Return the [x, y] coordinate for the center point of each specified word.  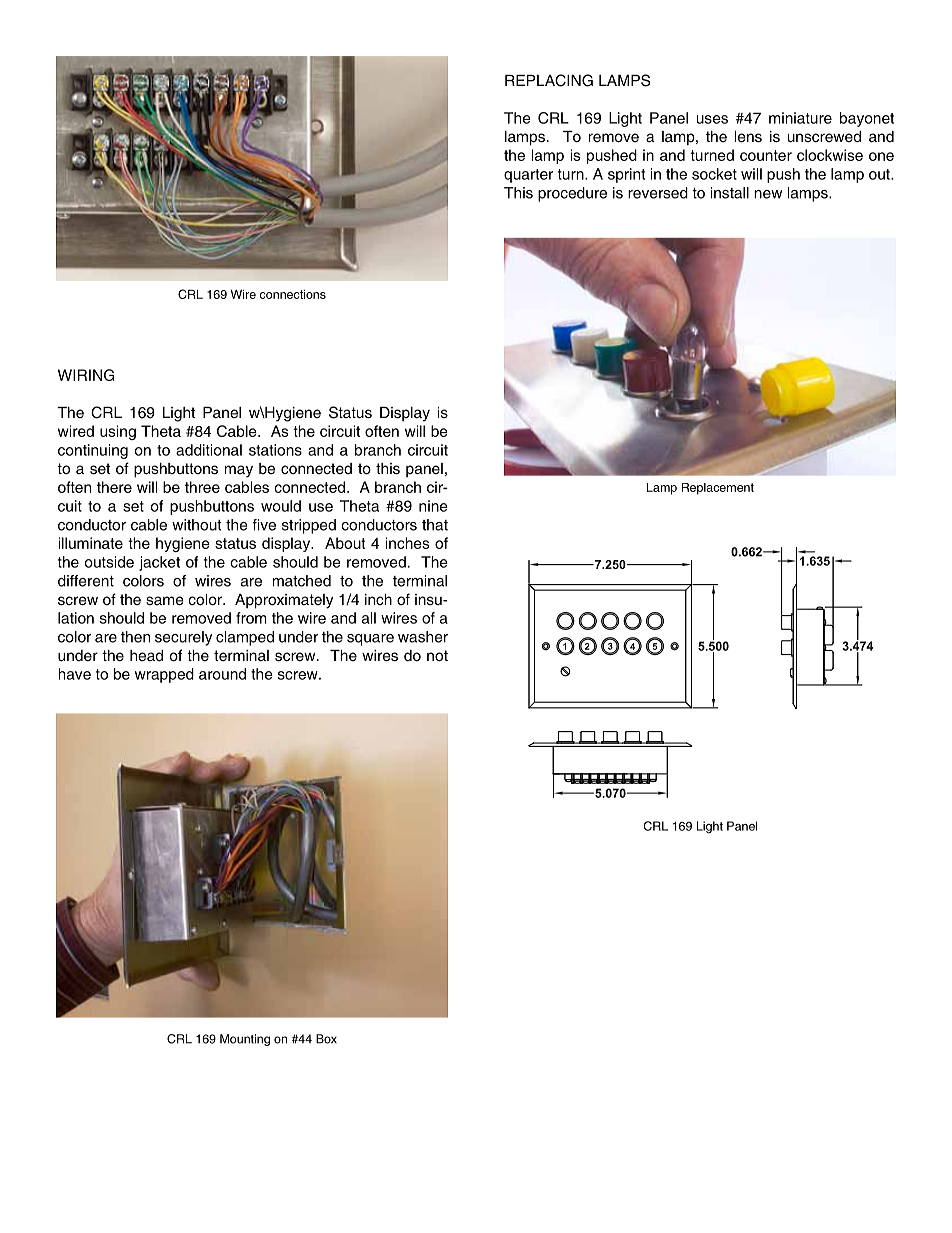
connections [293, 294]
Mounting [245, 1040]
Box [326, 1039]
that [435, 525]
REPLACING [549, 80]
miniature [800, 118]
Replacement [718, 489]
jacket [159, 563]
